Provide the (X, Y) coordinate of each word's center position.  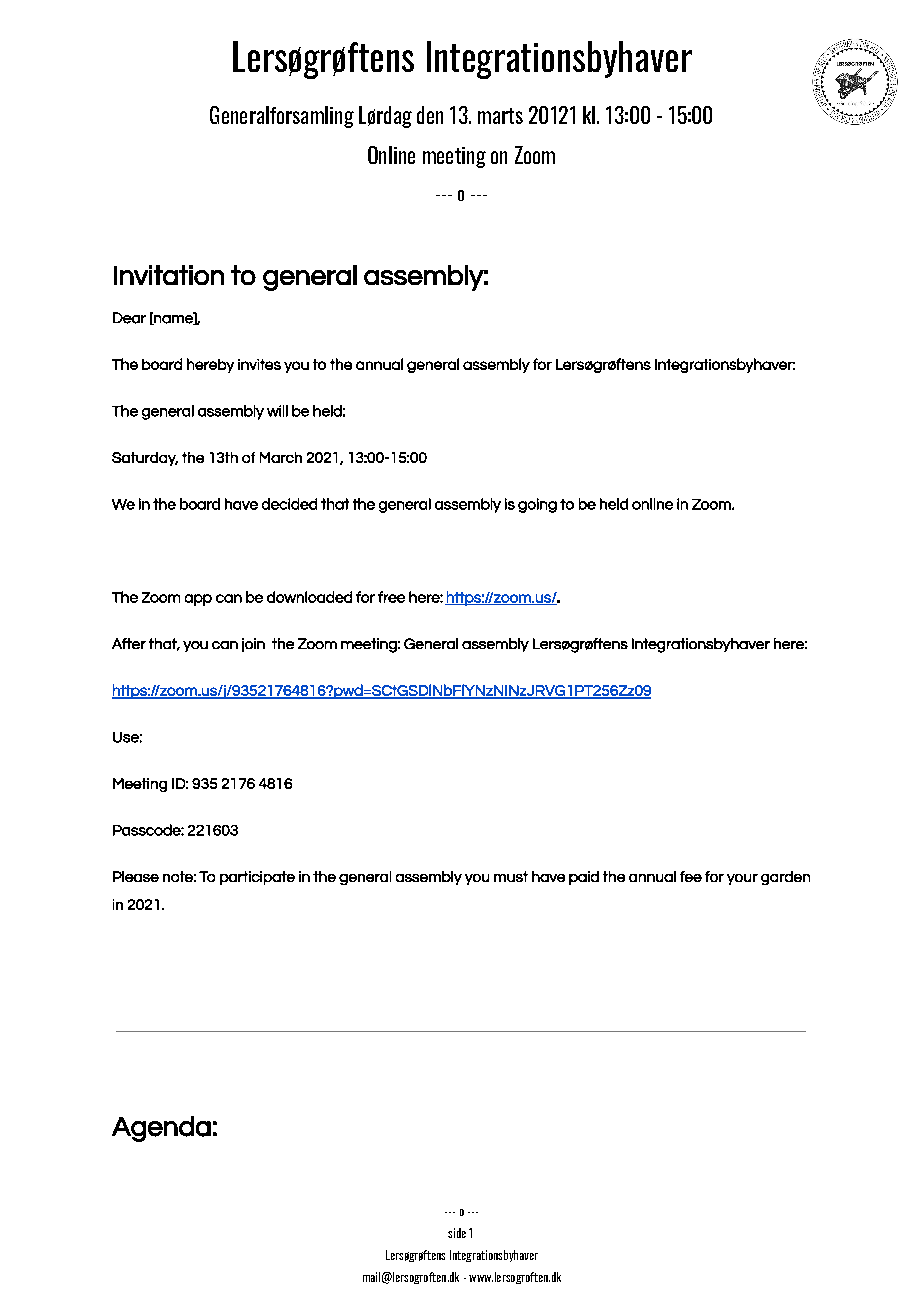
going (537, 505)
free (391, 597)
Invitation (169, 275)
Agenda (161, 1129)
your (742, 879)
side (457, 1233)
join (253, 645)
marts (500, 116)
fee (691, 876)
